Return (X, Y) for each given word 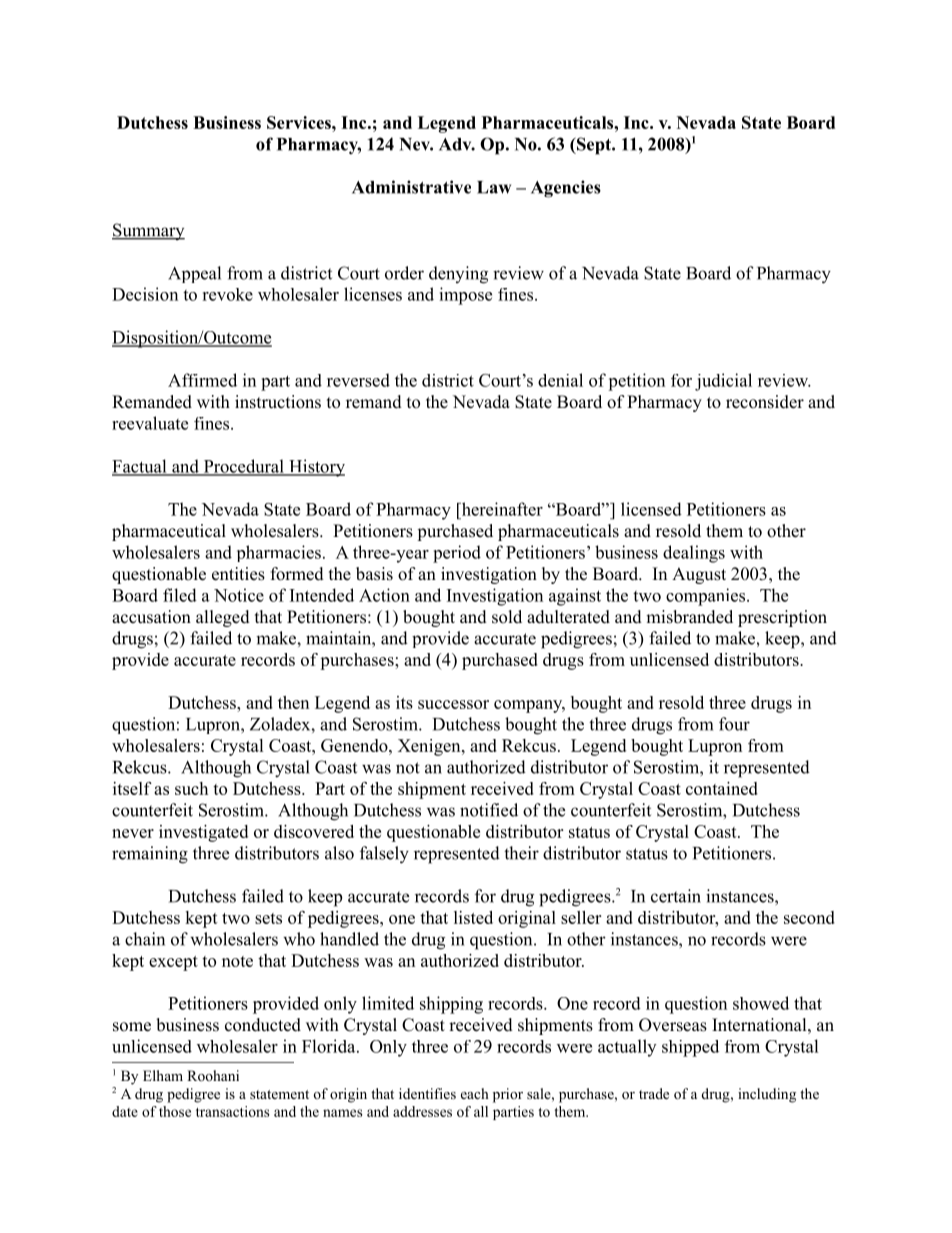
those (175, 1111)
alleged (223, 618)
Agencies (566, 189)
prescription (782, 618)
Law (494, 187)
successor (453, 704)
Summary (148, 231)
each (475, 1093)
